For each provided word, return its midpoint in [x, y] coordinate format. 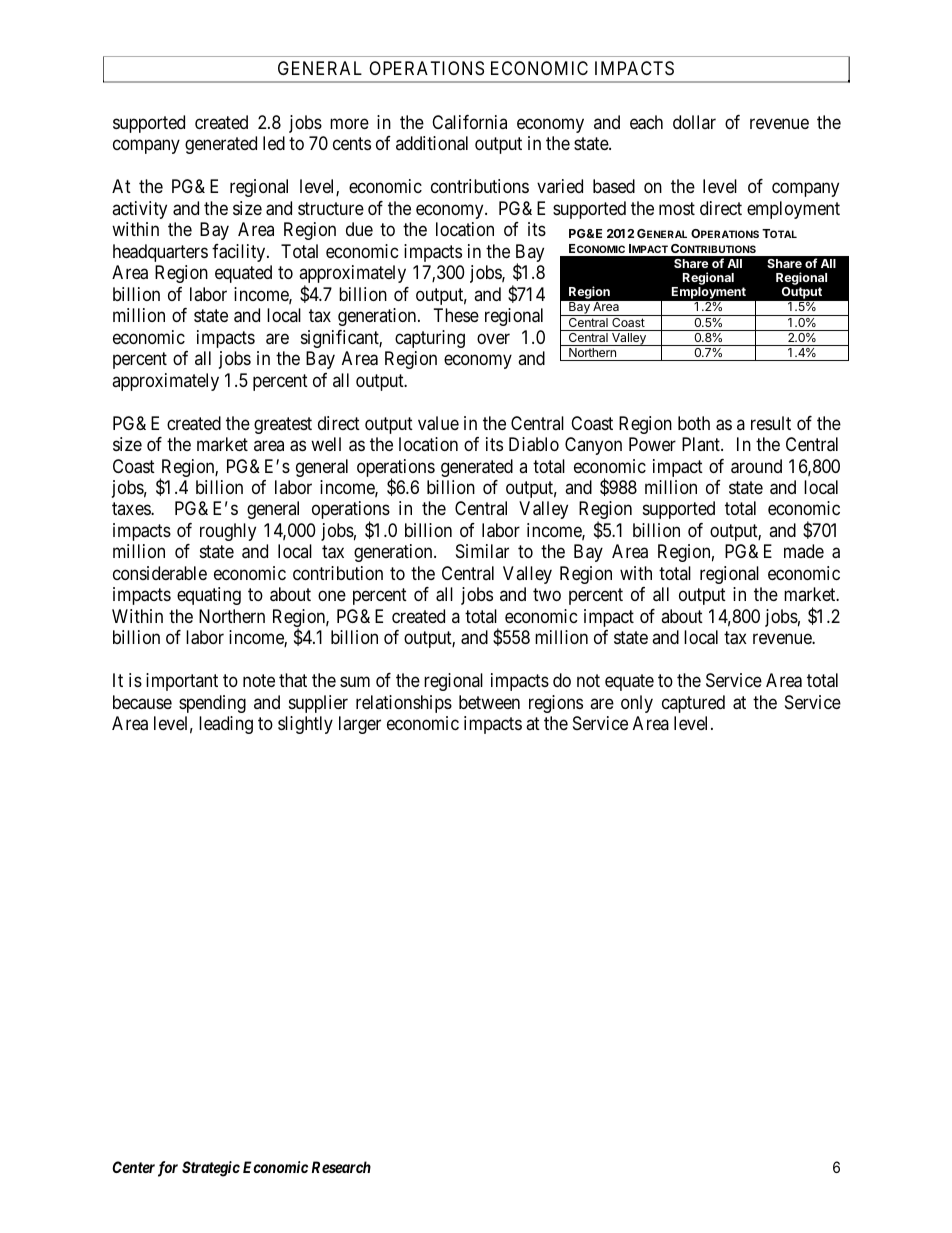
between [489, 702]
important [182, 682]
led [274, 143]
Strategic [211, 1169]
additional [432, 143]
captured [693, 704]
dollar [694, 122]
